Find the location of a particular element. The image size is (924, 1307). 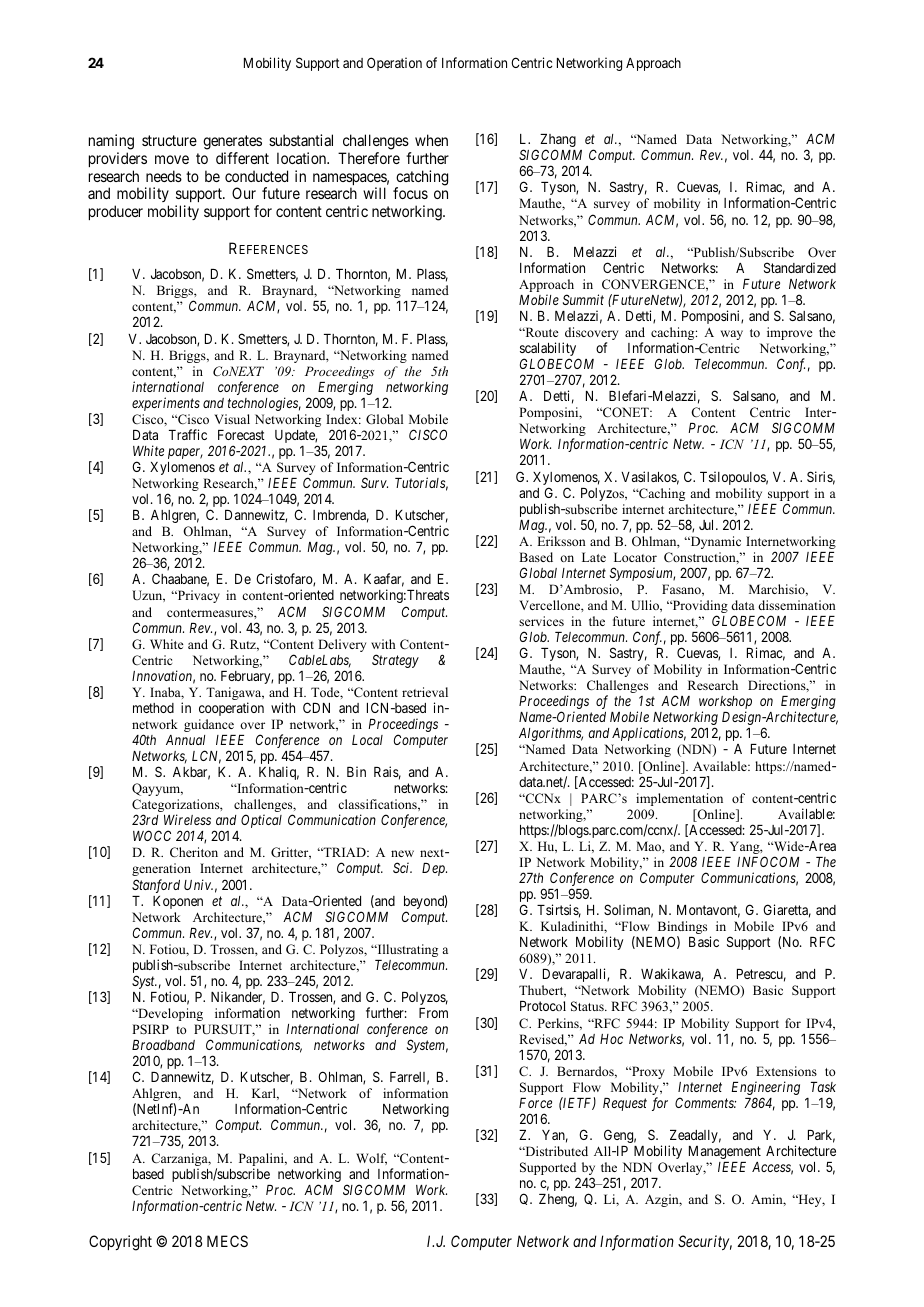

dissemination is located at coordinates (797, 605).
